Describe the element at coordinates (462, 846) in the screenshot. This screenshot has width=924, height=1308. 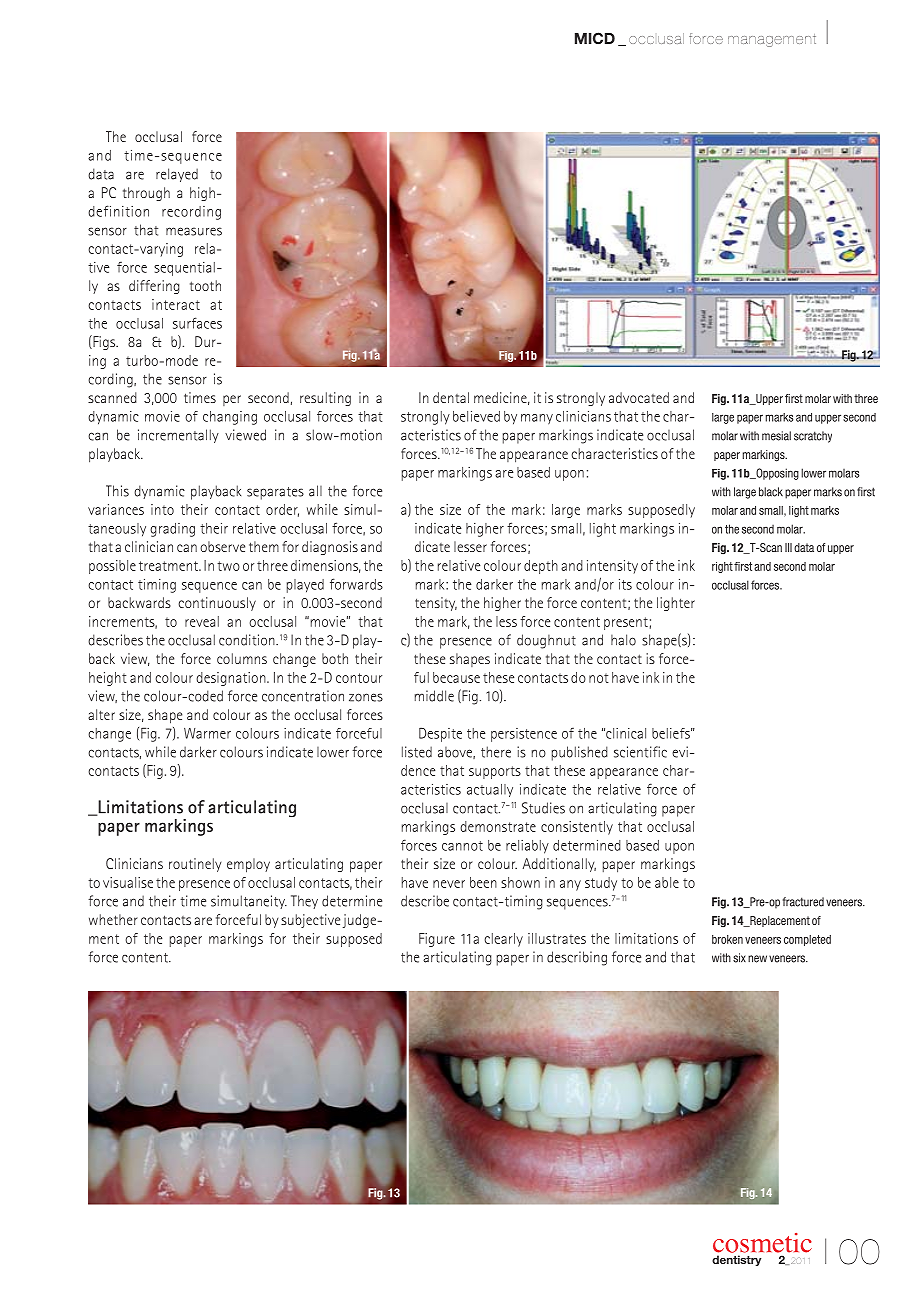
I see `cannot` at that location.
